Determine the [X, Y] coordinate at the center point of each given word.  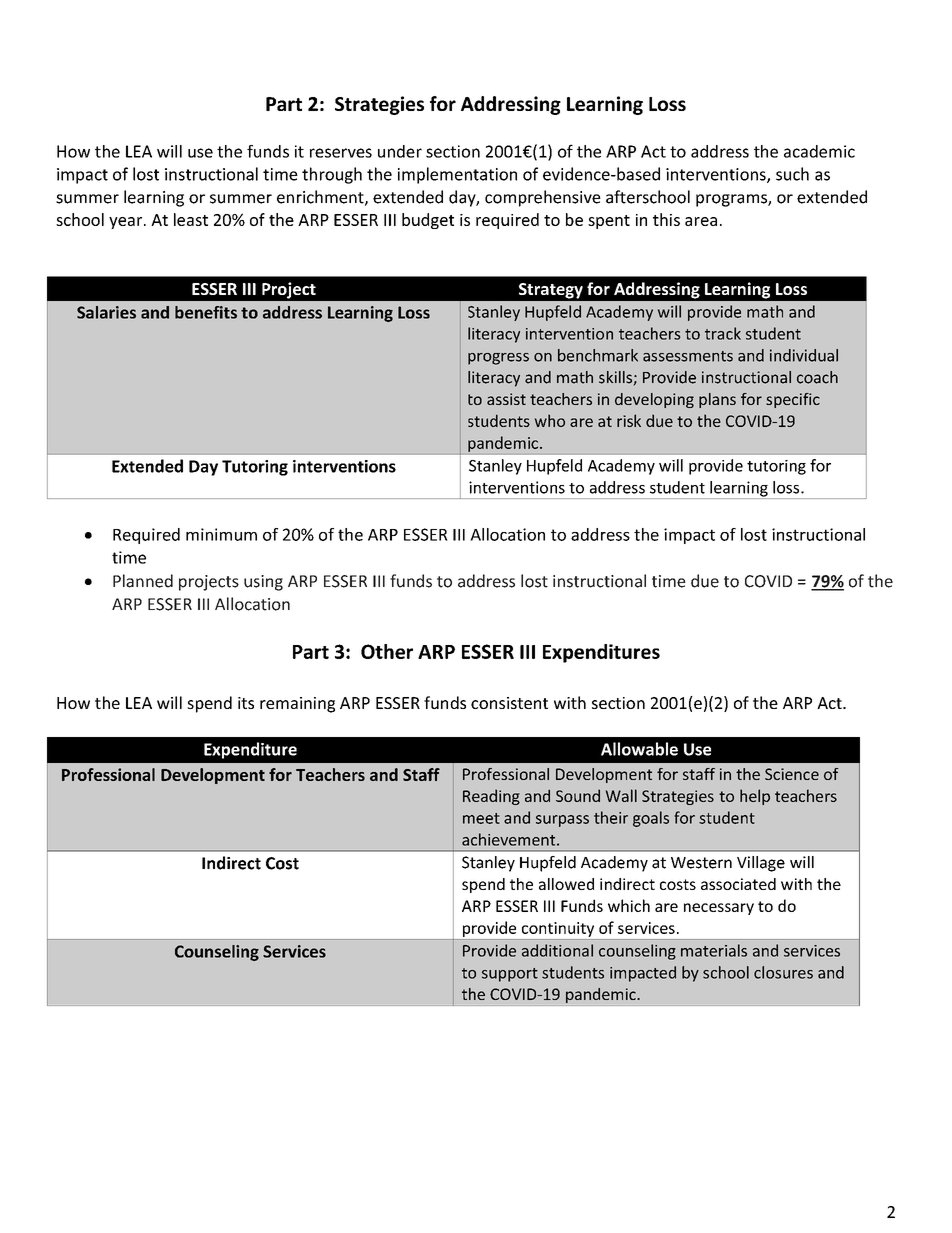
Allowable [639, 749]
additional [557, 950]
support [510, 975]
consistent [509, 703]
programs [732, 200]
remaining [297, 705]
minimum [221, 534]
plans [717, 400]
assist [506, 399]
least [191, 219]
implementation [457, 175]
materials [714, 950]
